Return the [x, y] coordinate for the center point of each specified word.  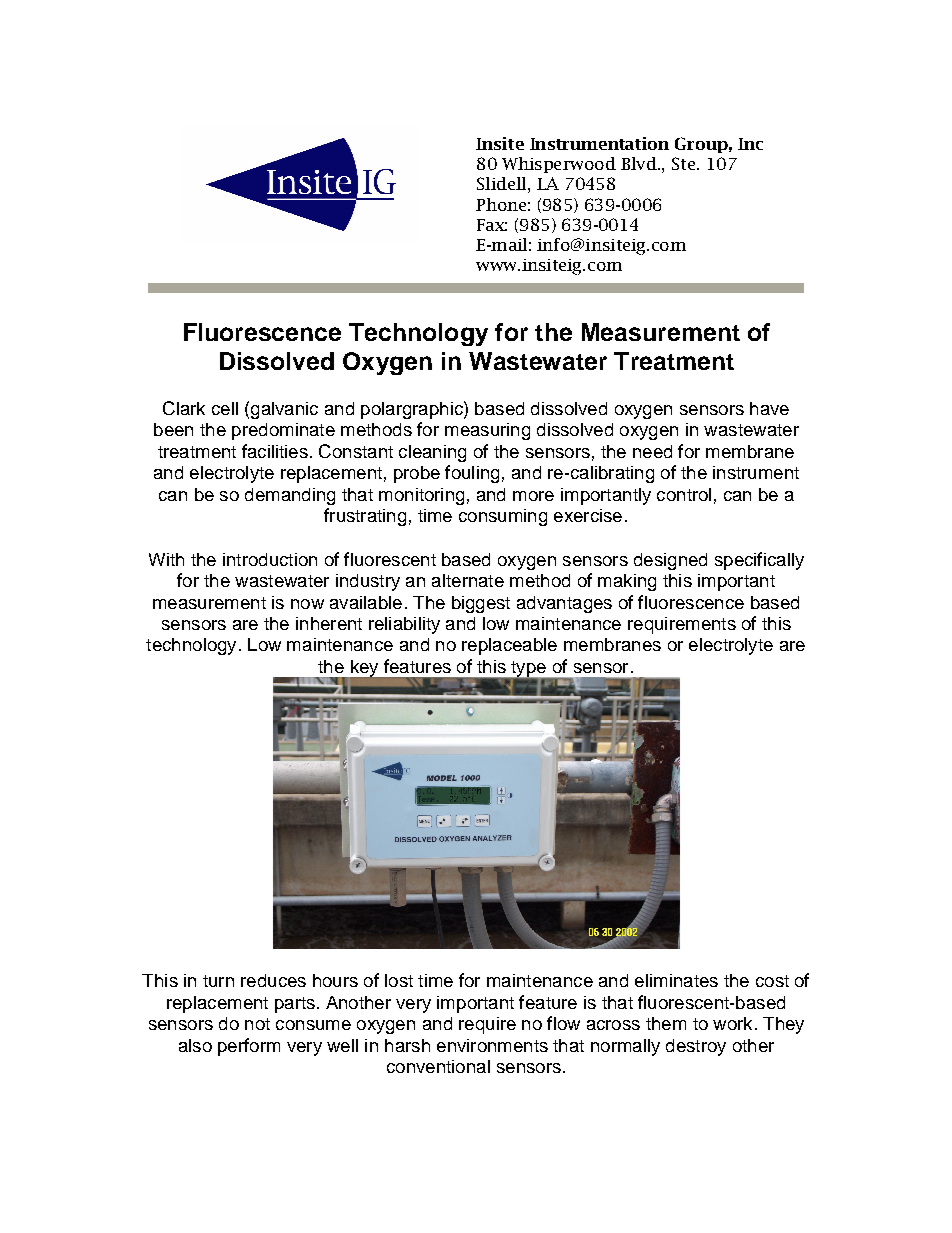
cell [225, 408]
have [769, 408]
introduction [270, 559]
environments [492, 1045]
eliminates [676, 980]
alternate [468, 580]
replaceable [509, 646]
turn [218, 981]
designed [670, 561]
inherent [329, 623]
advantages [564, 604]
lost [399, 980]
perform [249, 1047]
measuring [487, 431]
